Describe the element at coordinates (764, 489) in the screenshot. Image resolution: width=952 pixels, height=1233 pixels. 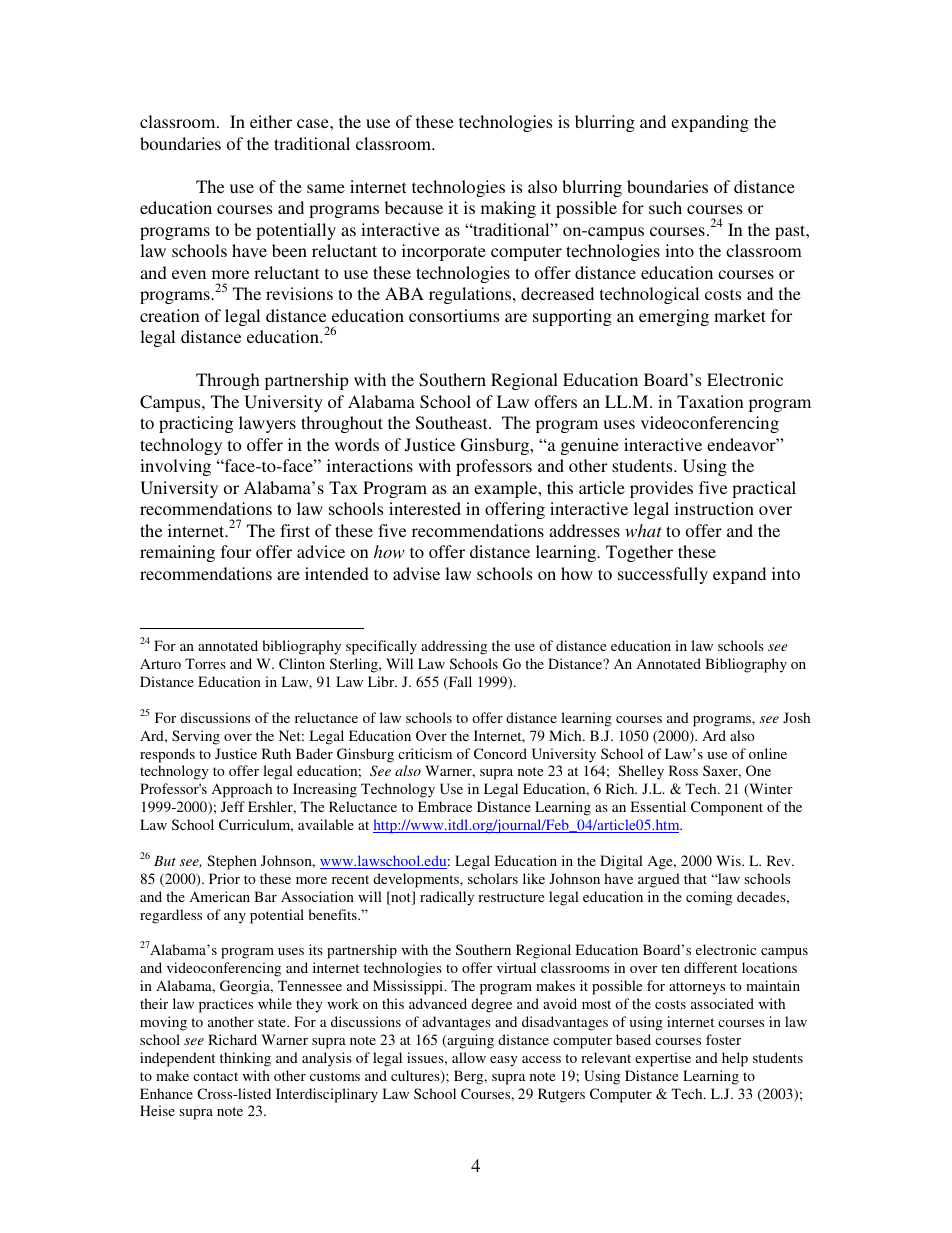
I see `practical` at that location.
